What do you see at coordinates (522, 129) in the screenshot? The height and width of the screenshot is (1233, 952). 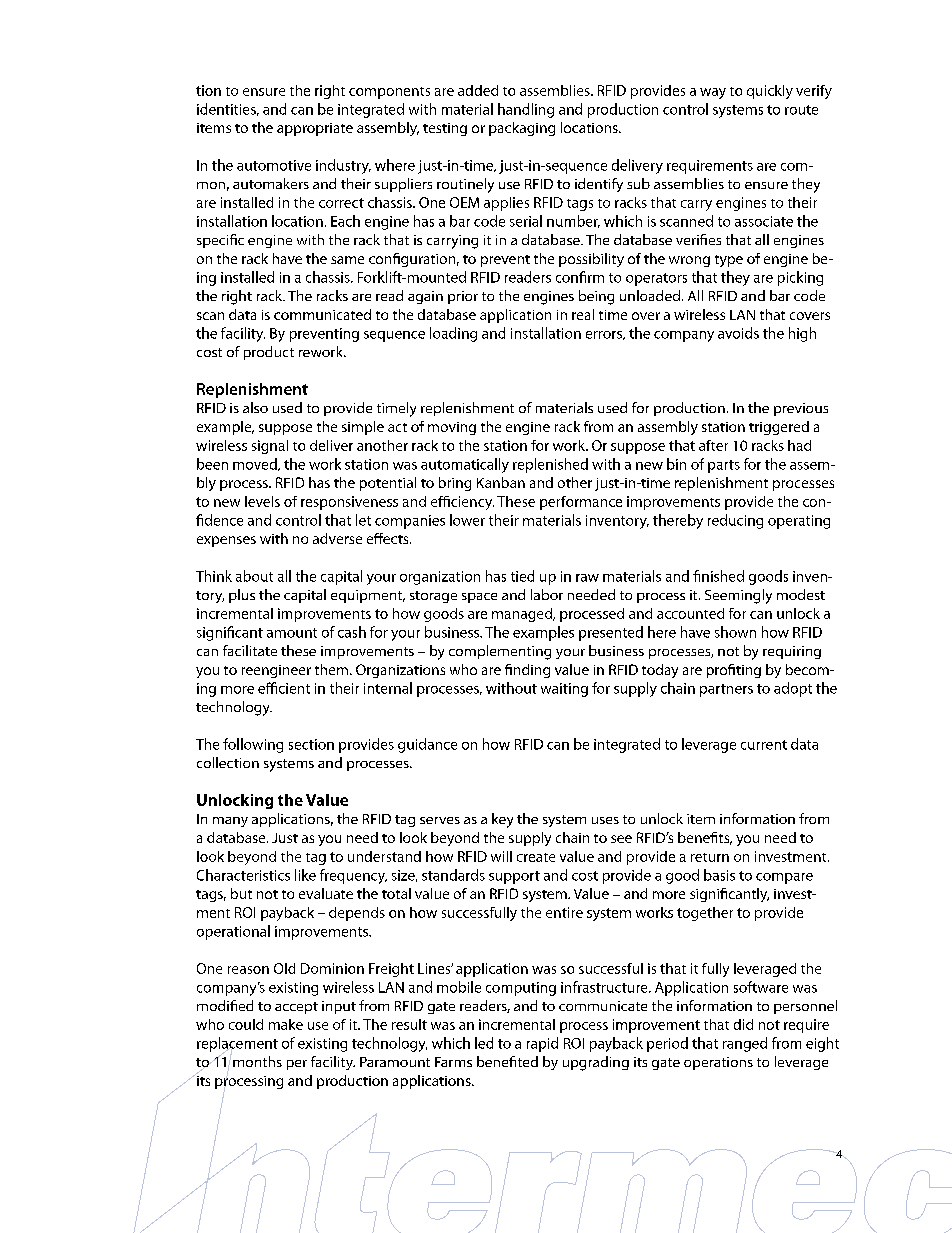 I see `packaging` at bounding box center [522, 129].
